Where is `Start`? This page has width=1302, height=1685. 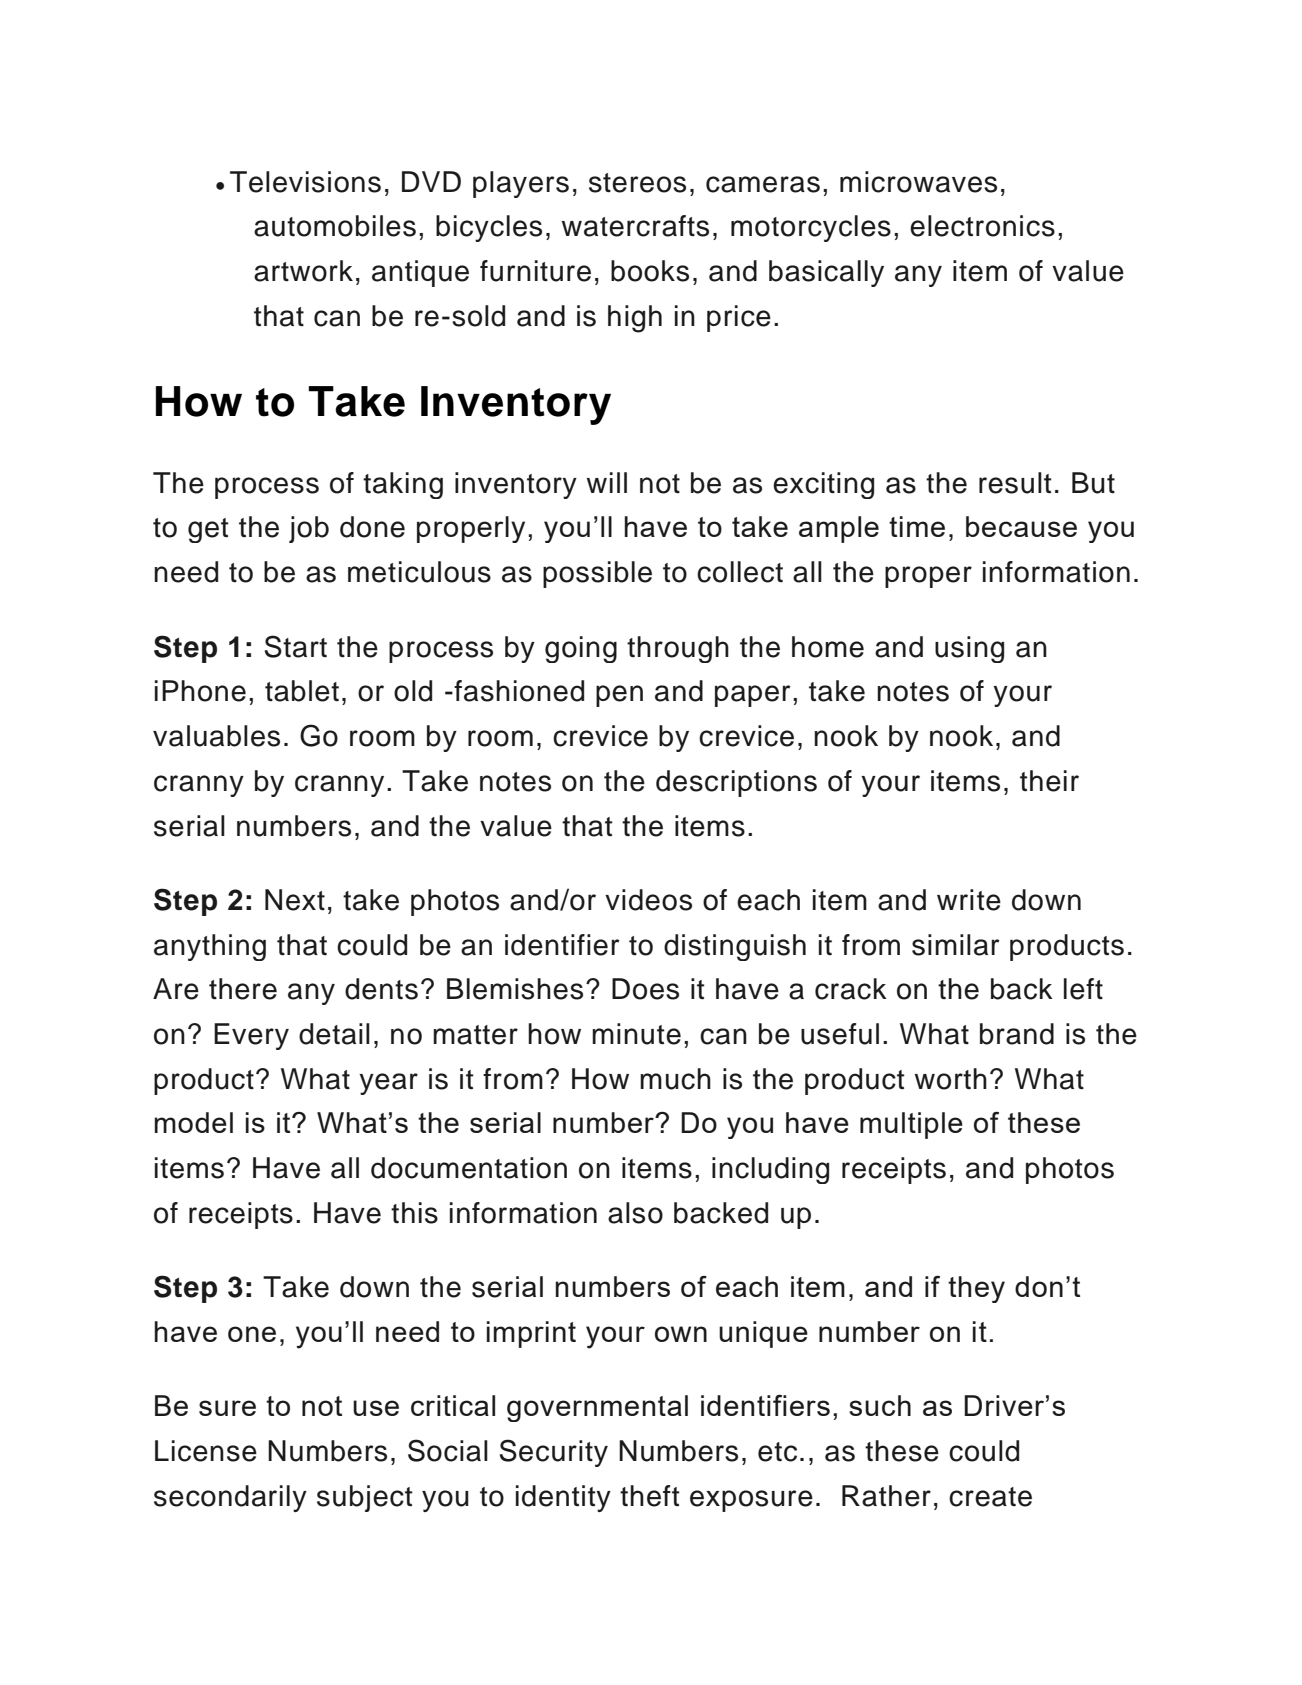
Start is located at coordinates (296, 646).
